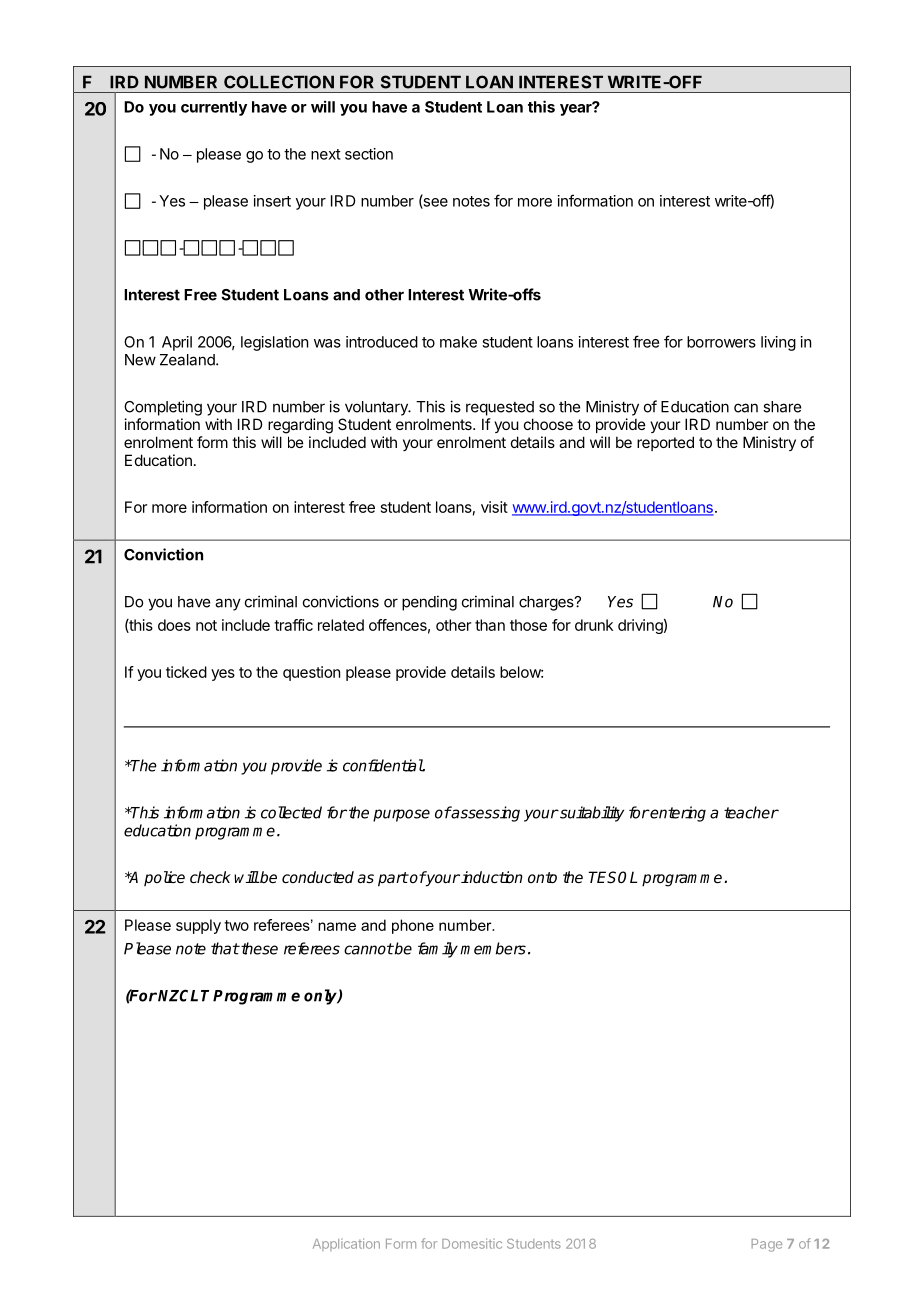 This screenshot has width=924, height=1308. I want to click on section, so click(369, 154).
